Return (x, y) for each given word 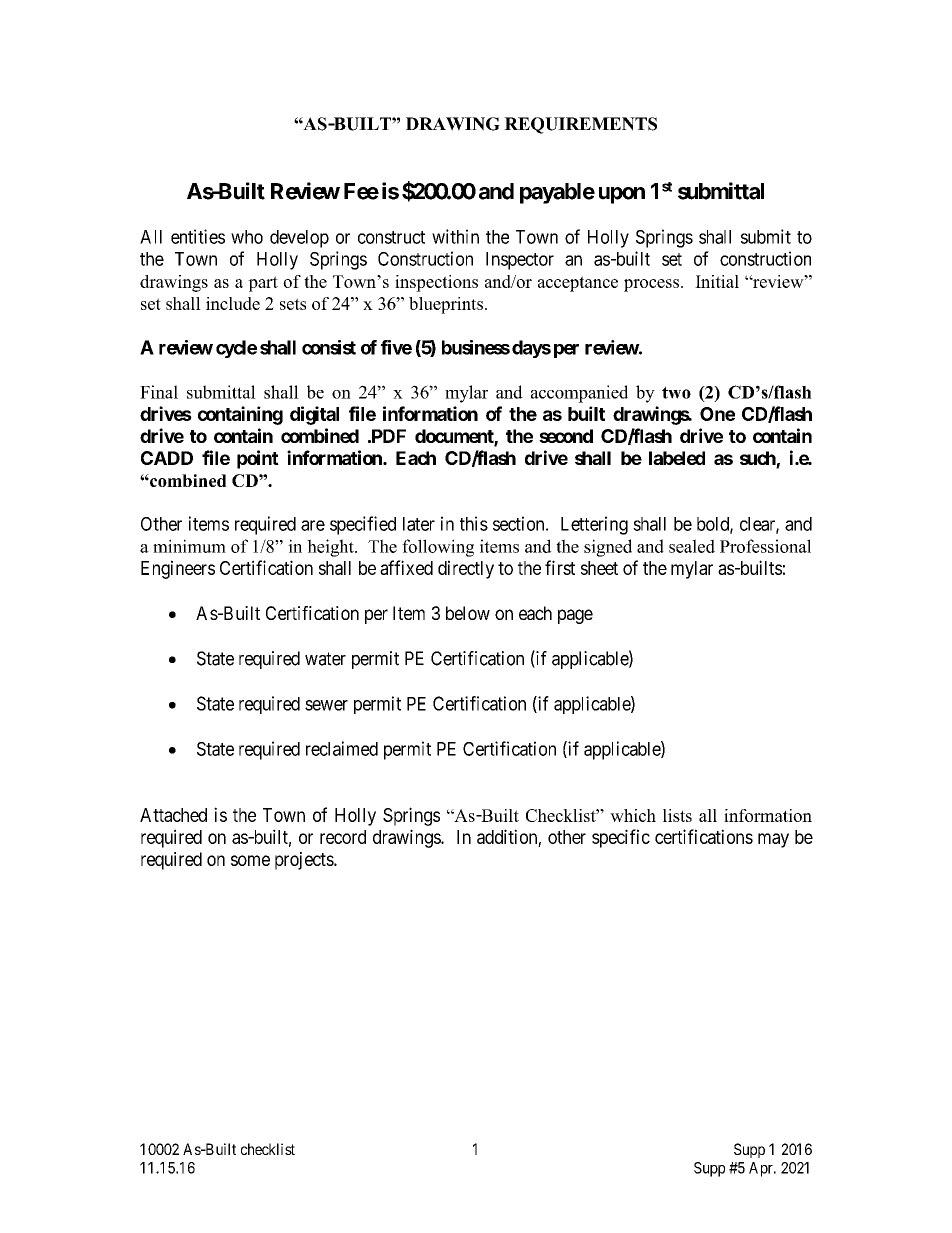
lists (677, 815)
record (343, 837)
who (247, 237)
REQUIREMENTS (580, 125)
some (250, 860)
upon (622, 195)
